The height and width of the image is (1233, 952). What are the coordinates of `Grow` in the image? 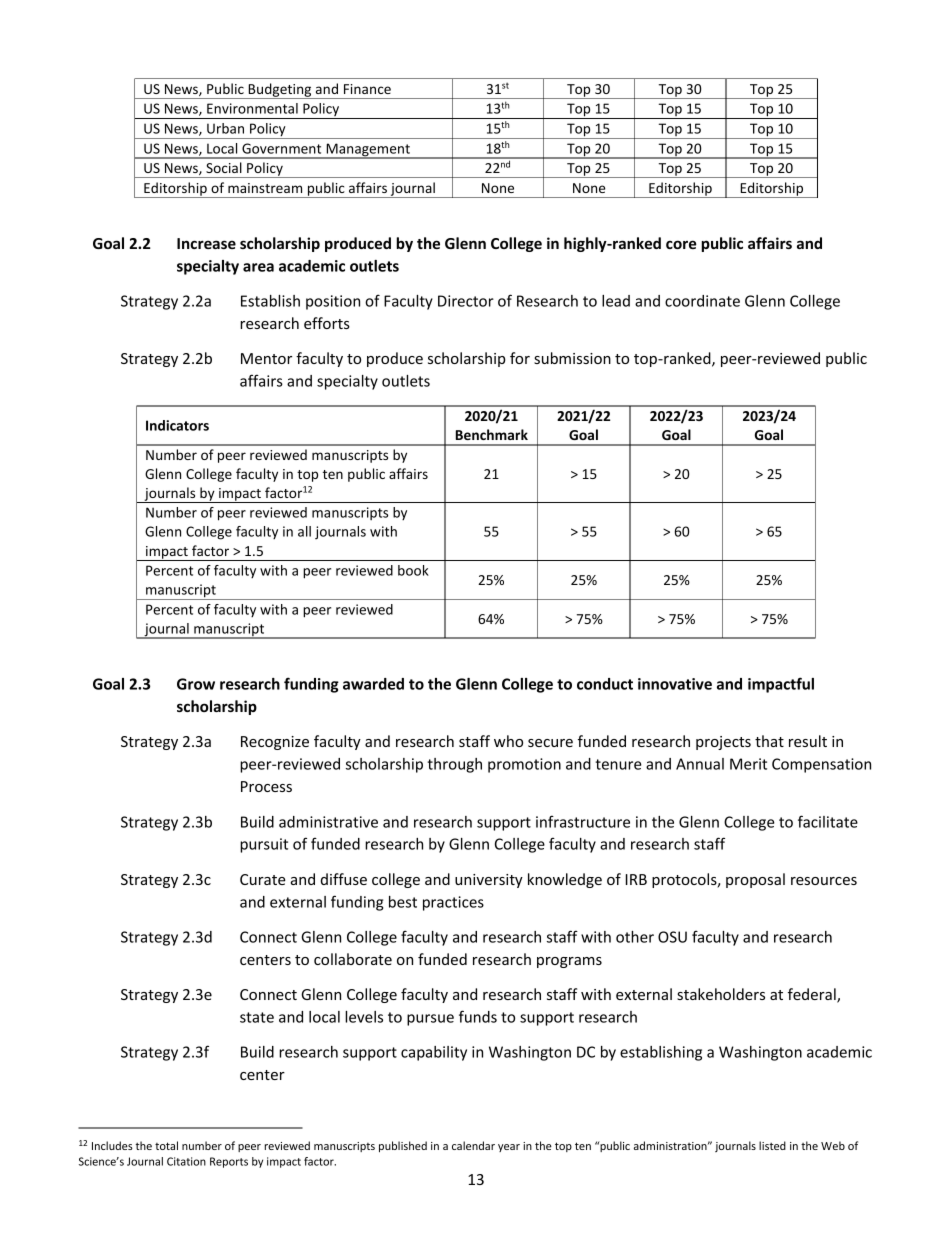 It's located at (196, 684).
